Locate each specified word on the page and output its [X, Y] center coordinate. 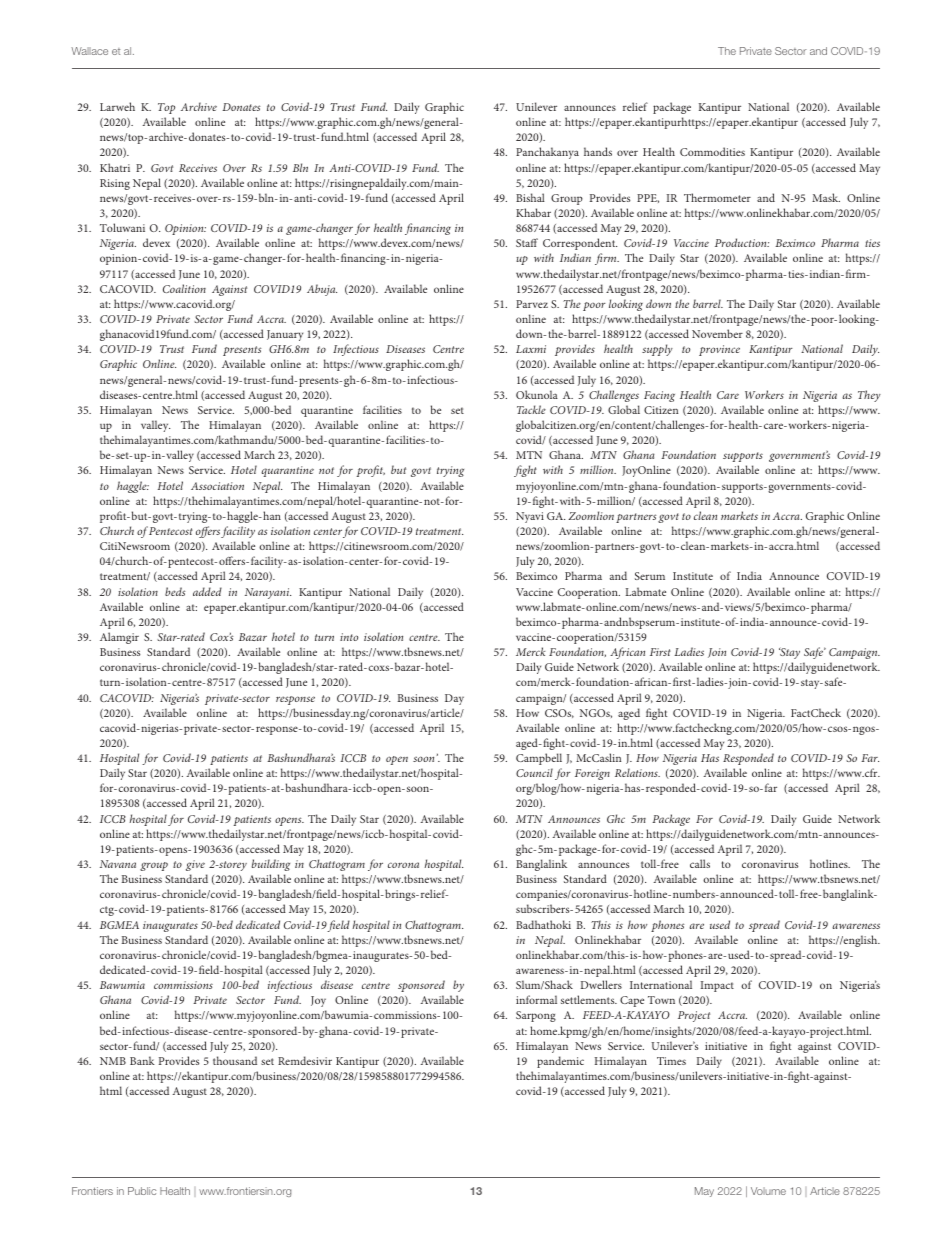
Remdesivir [305, 1060]
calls [700, 863]
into [349, 637]
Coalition [184, 288]
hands [598, 151]
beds [175, 591]
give [195, 865]
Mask [826, 197]
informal [536, 999]
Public [142, 1191]
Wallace [89, 51]
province [719, 350]
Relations [637, 772]
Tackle [531, 409]
